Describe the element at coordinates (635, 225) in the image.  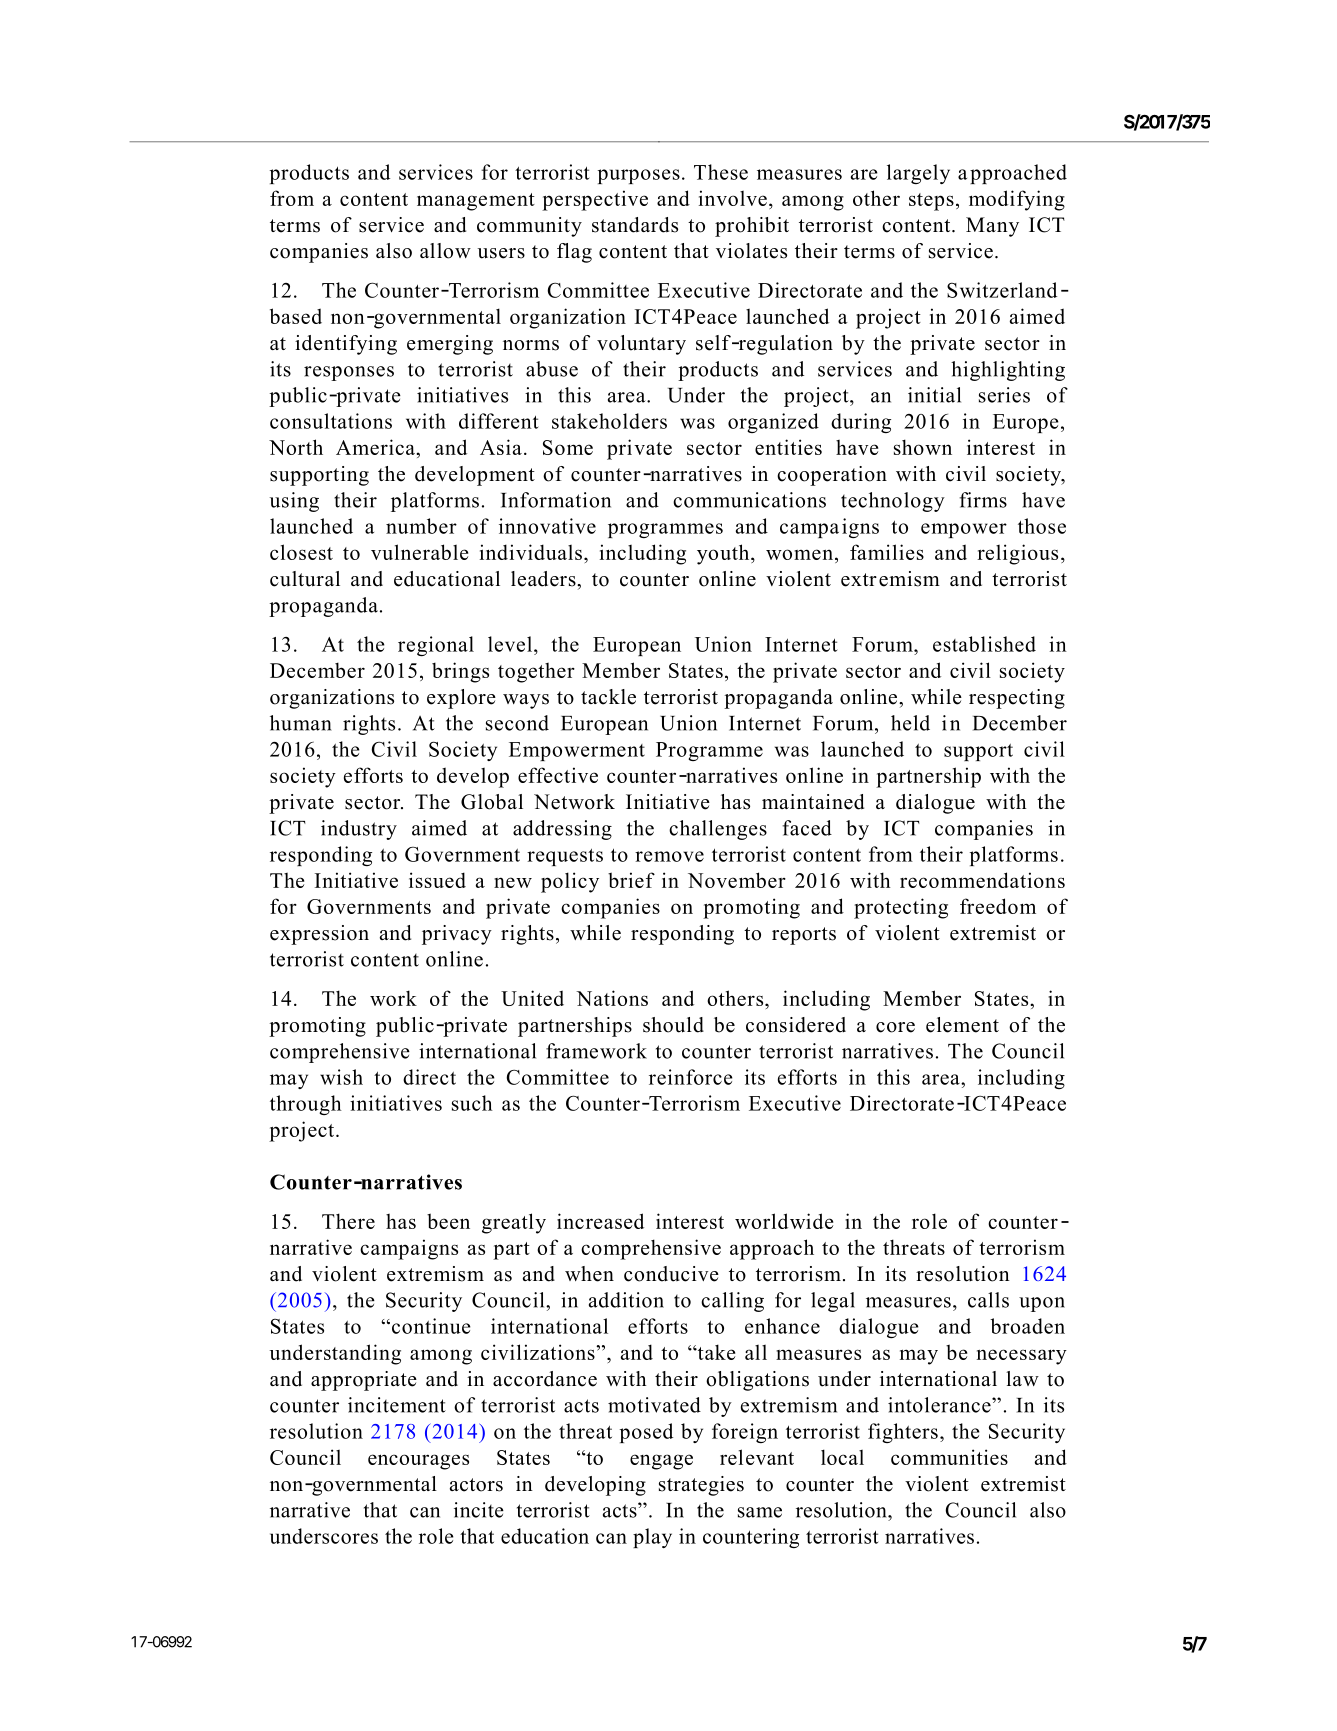
I see `standards` at that location.
